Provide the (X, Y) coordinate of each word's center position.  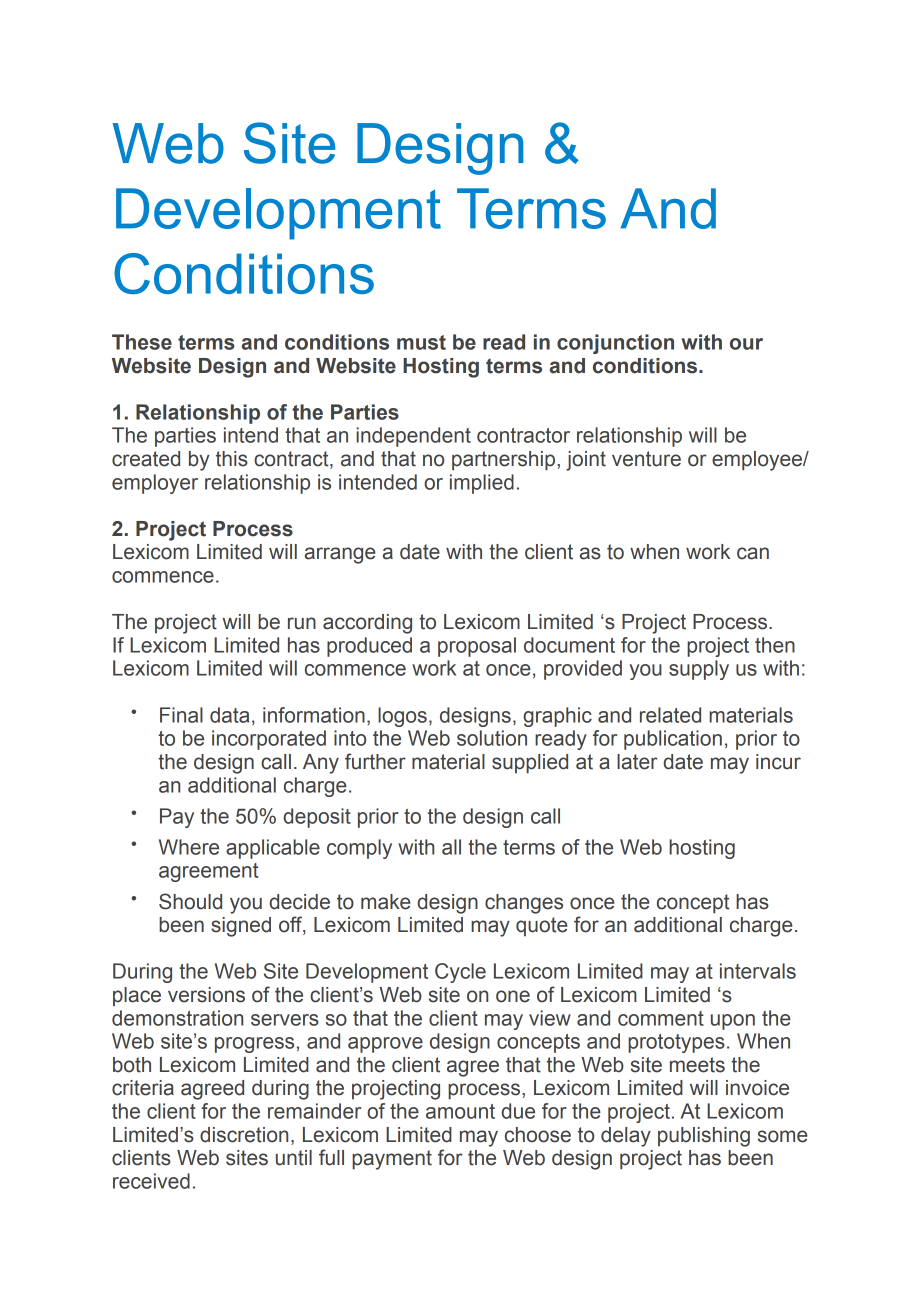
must (421, 342)
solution (492, 738)
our (746, 344)
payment (392, 1160)
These (142, 342)
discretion (244, 1135)
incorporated (269, 740)
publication (673, 740)
